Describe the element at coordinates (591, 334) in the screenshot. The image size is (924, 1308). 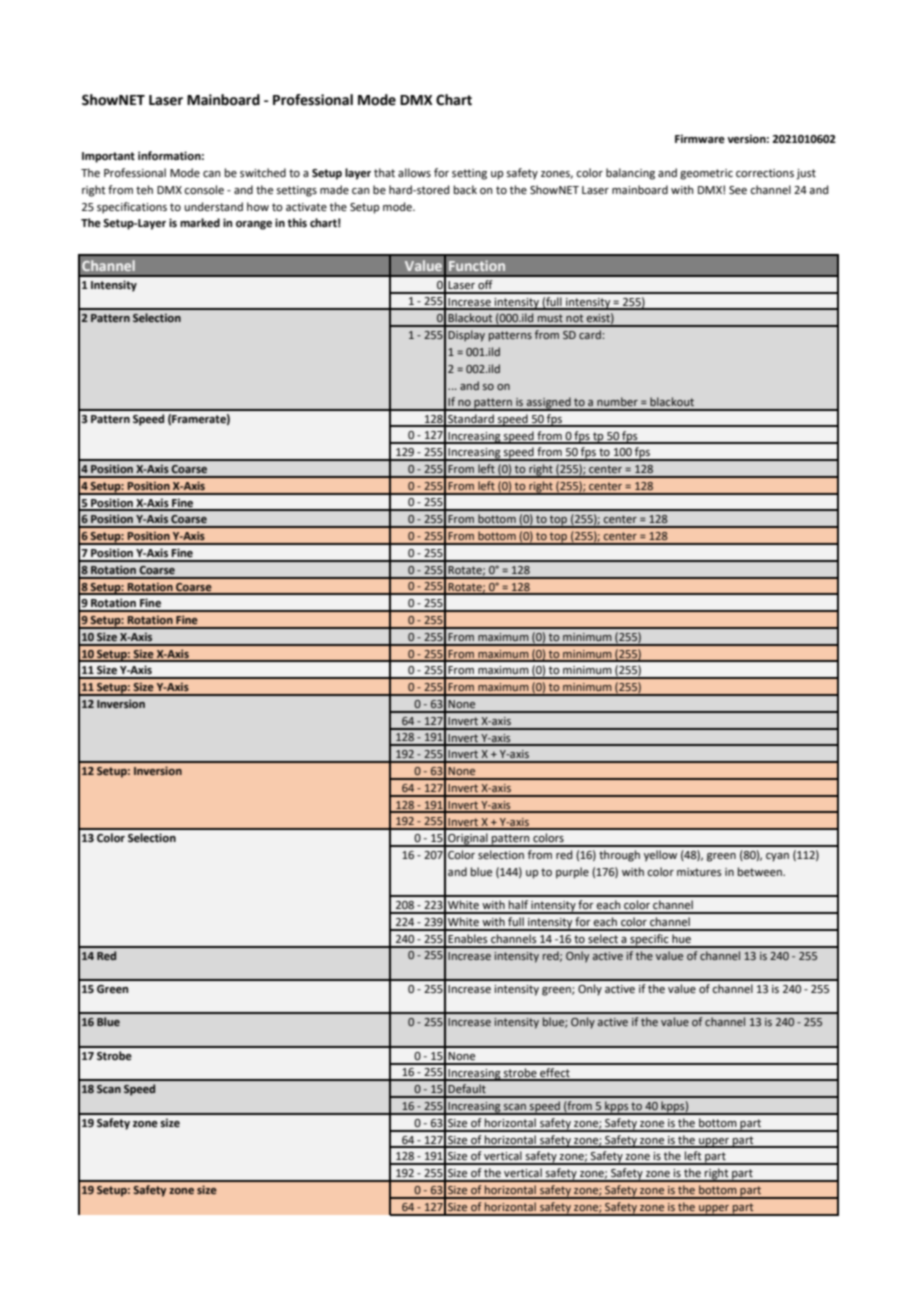
I see `card` at that location.
